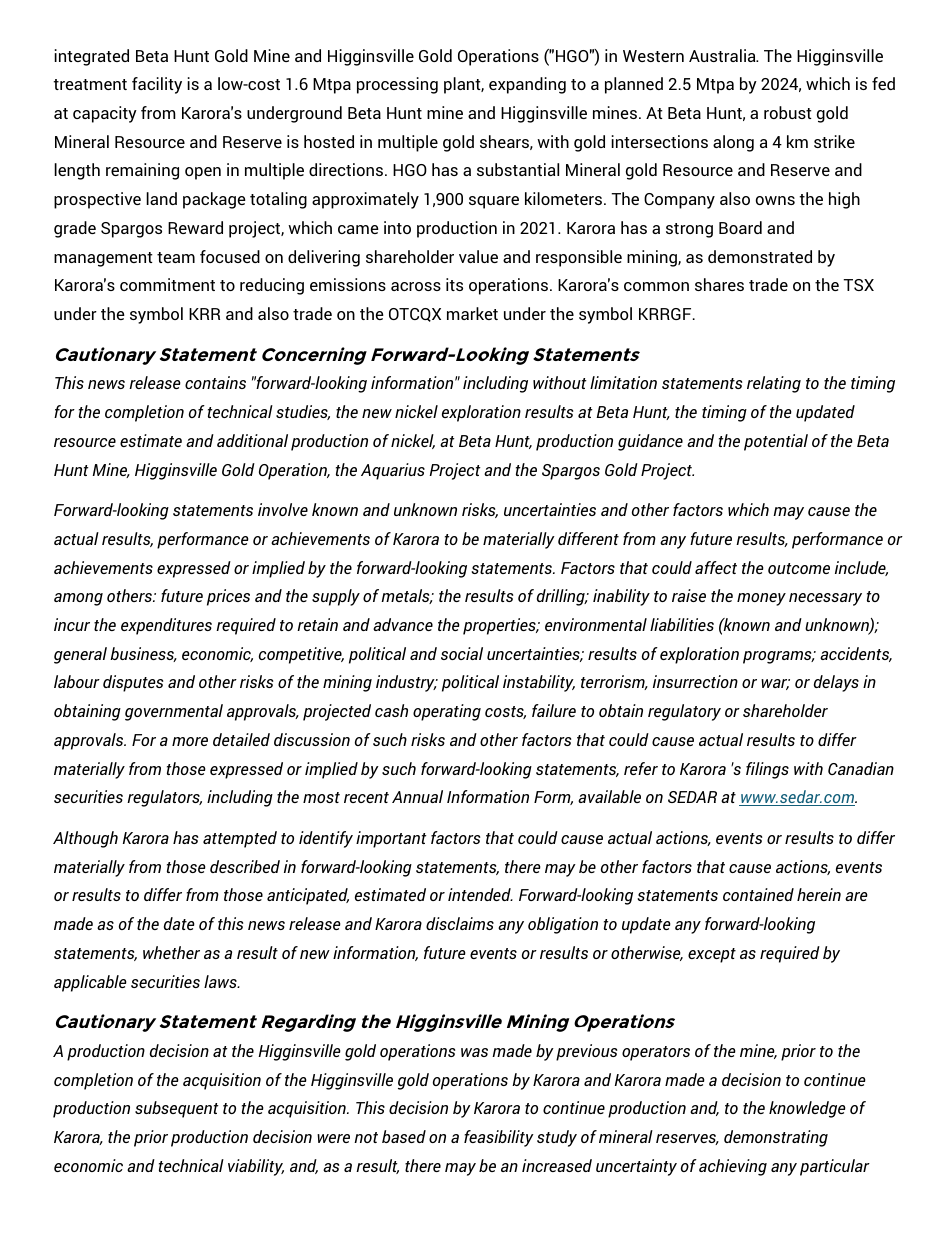 This screenshot has width=952, height=1233. What do you see at coordinates (527, 85) in the screenshot?
I see `expanding` at bounding box center [527, 85].
